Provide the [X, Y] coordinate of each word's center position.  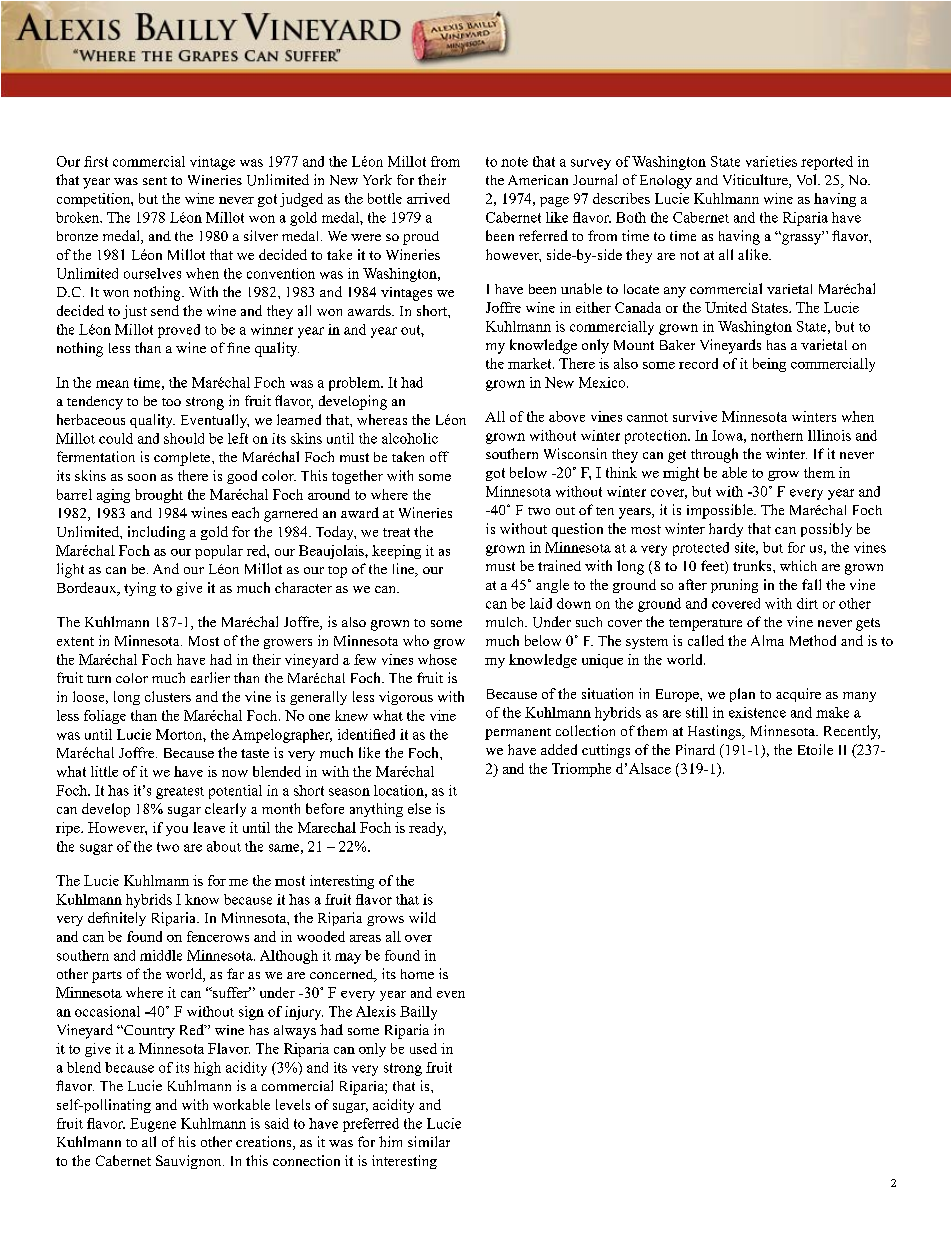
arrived [428, 198]
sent [155, 181]
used [423, 1048]
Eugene [153, 1125]
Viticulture [756, 181]
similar [429, 1141]
